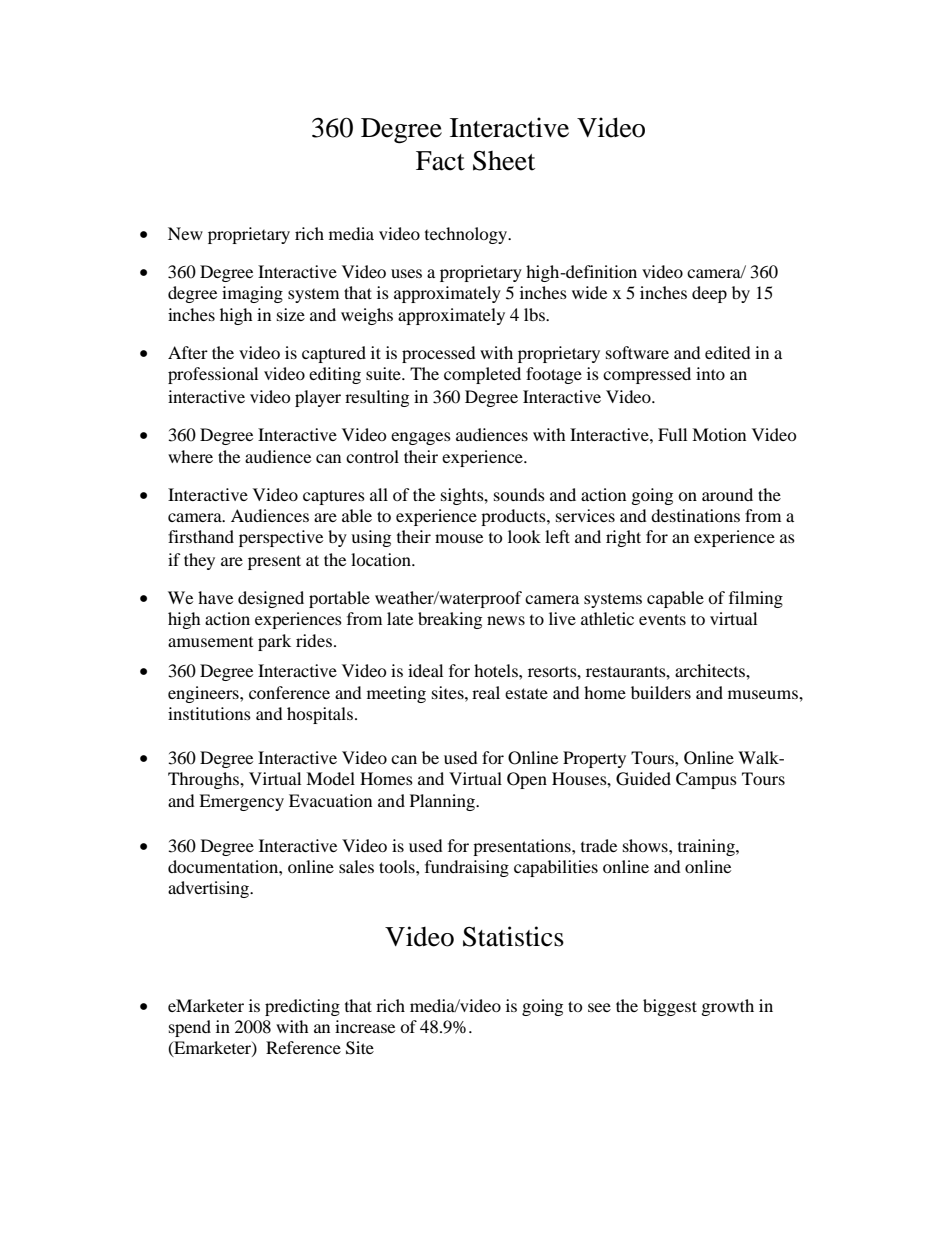 Image resolution: width=952 pixels, height=1233 pixels. I want to click on deep, so click(709, 294).
